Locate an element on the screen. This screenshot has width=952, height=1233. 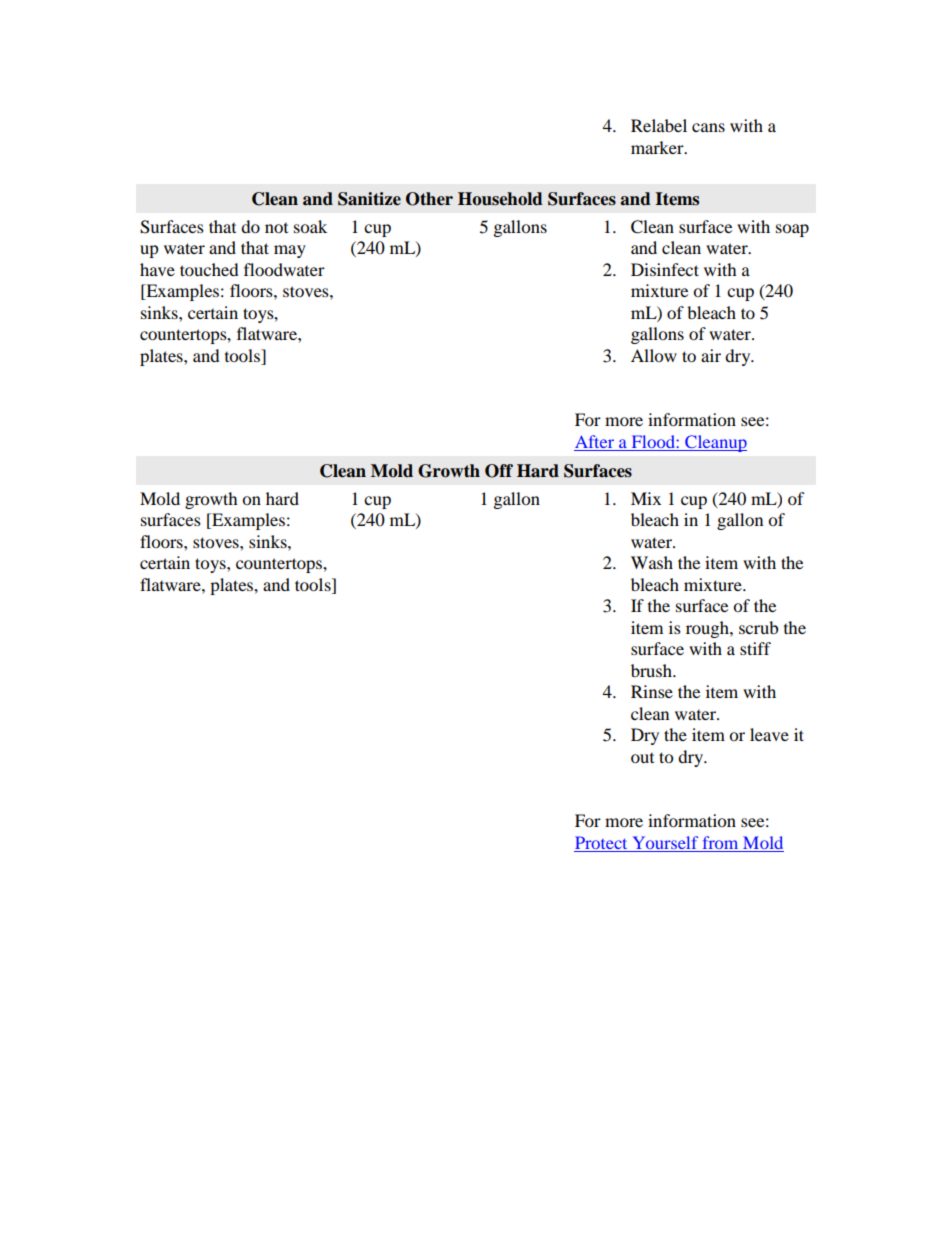
Yourself is located at coordinates (665, 842).
